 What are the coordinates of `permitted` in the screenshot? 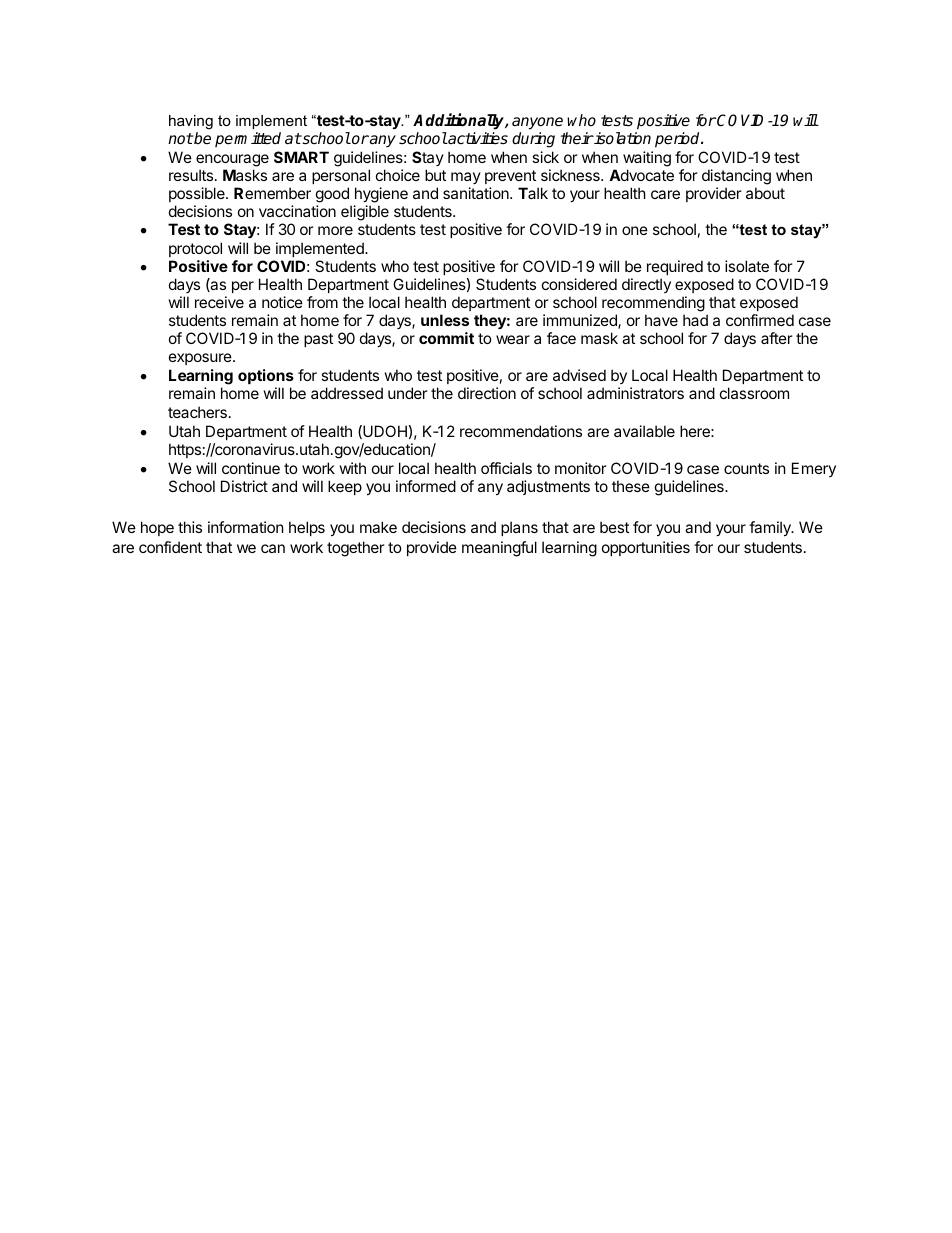 It's located at (248, 139).
